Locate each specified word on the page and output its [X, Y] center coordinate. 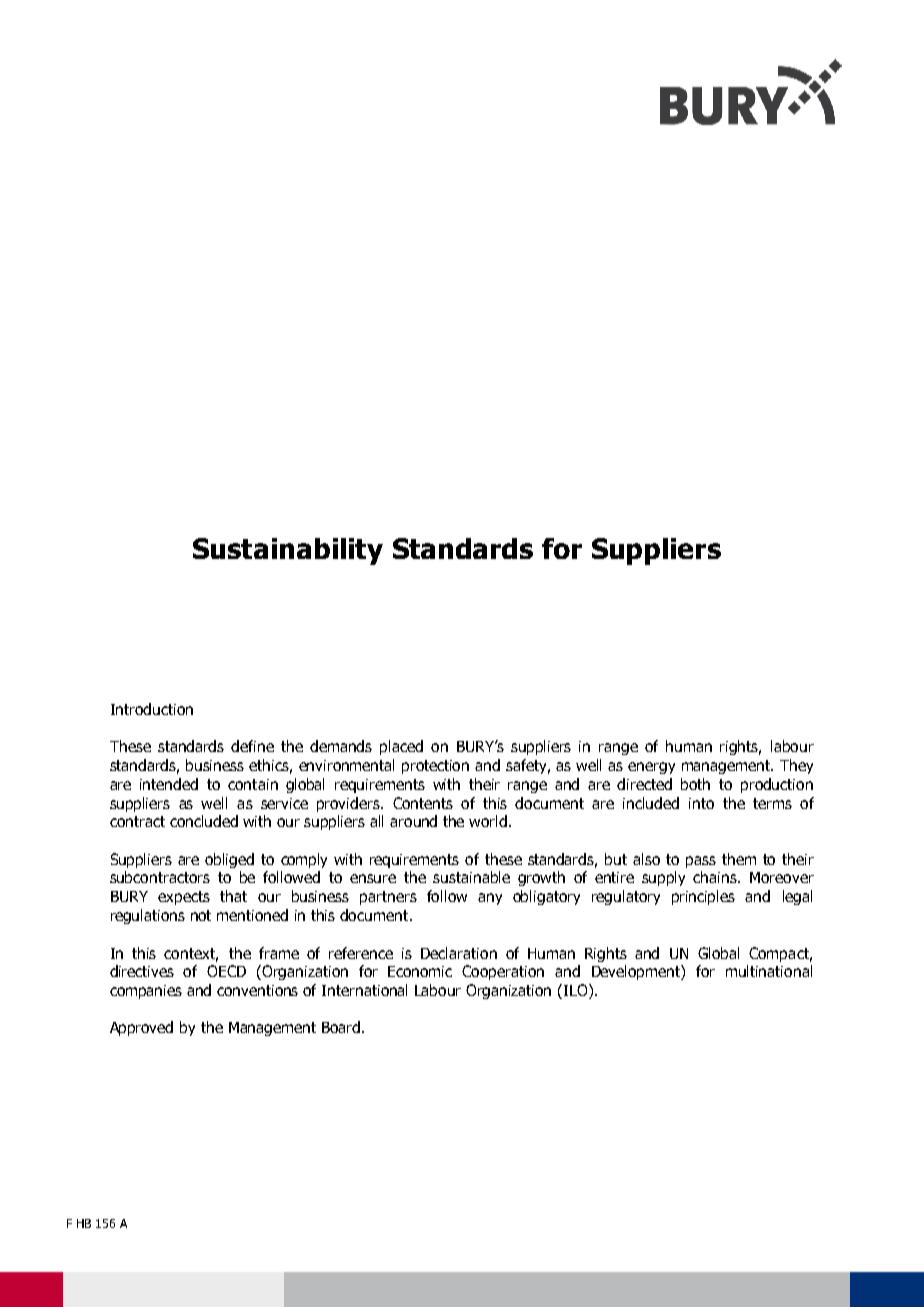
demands [341, 746]
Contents [423, 803]
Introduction [152, 709]
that [233, 896]
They [796, 766]
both [695, 784]
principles [703, 897]
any [490, 899]
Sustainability [288, 551]
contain [253, 784]
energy [651, 768]
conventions [257, 990]
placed [401, 747]
